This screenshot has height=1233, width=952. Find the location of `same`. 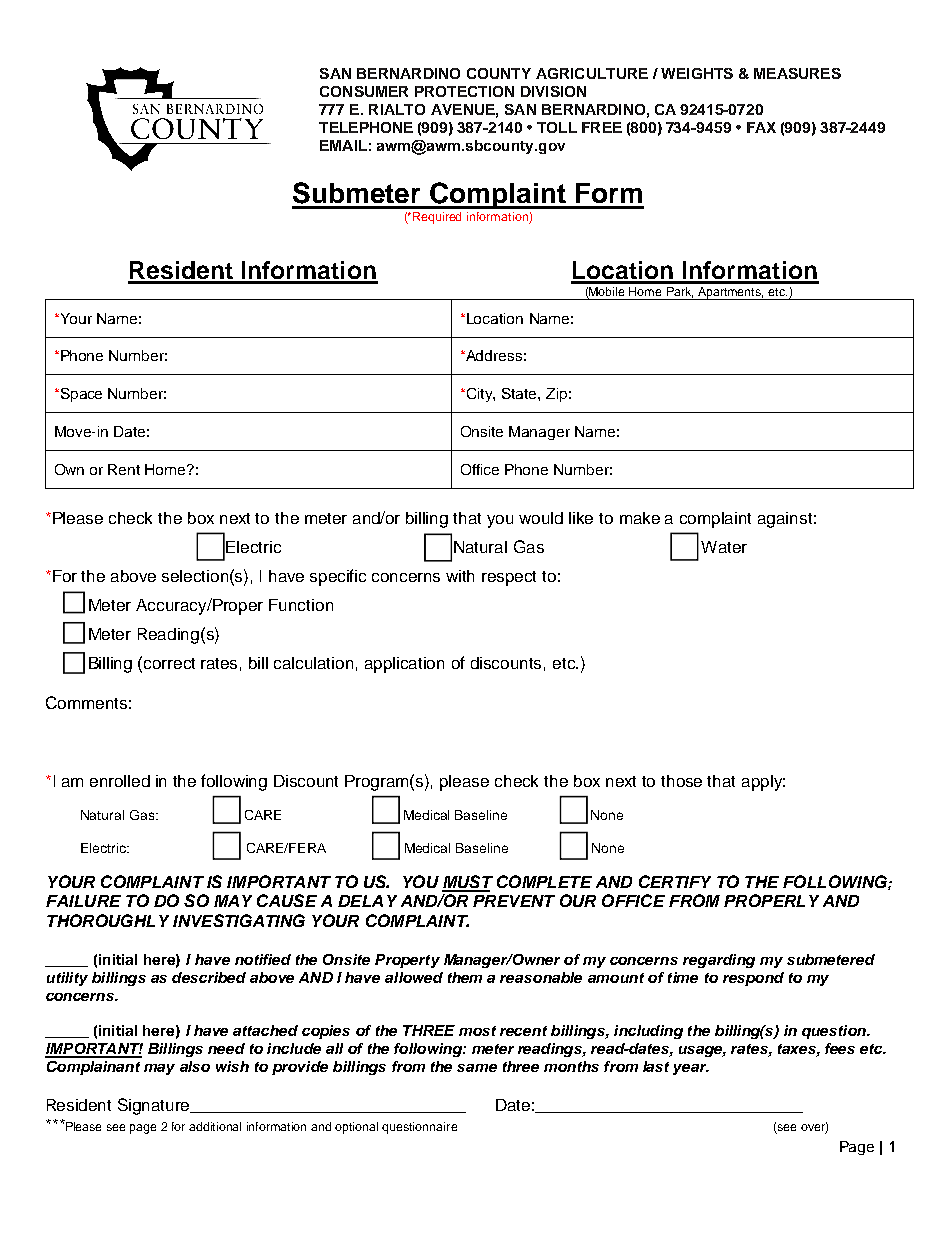

same is located at coordinates (477, 1068).
